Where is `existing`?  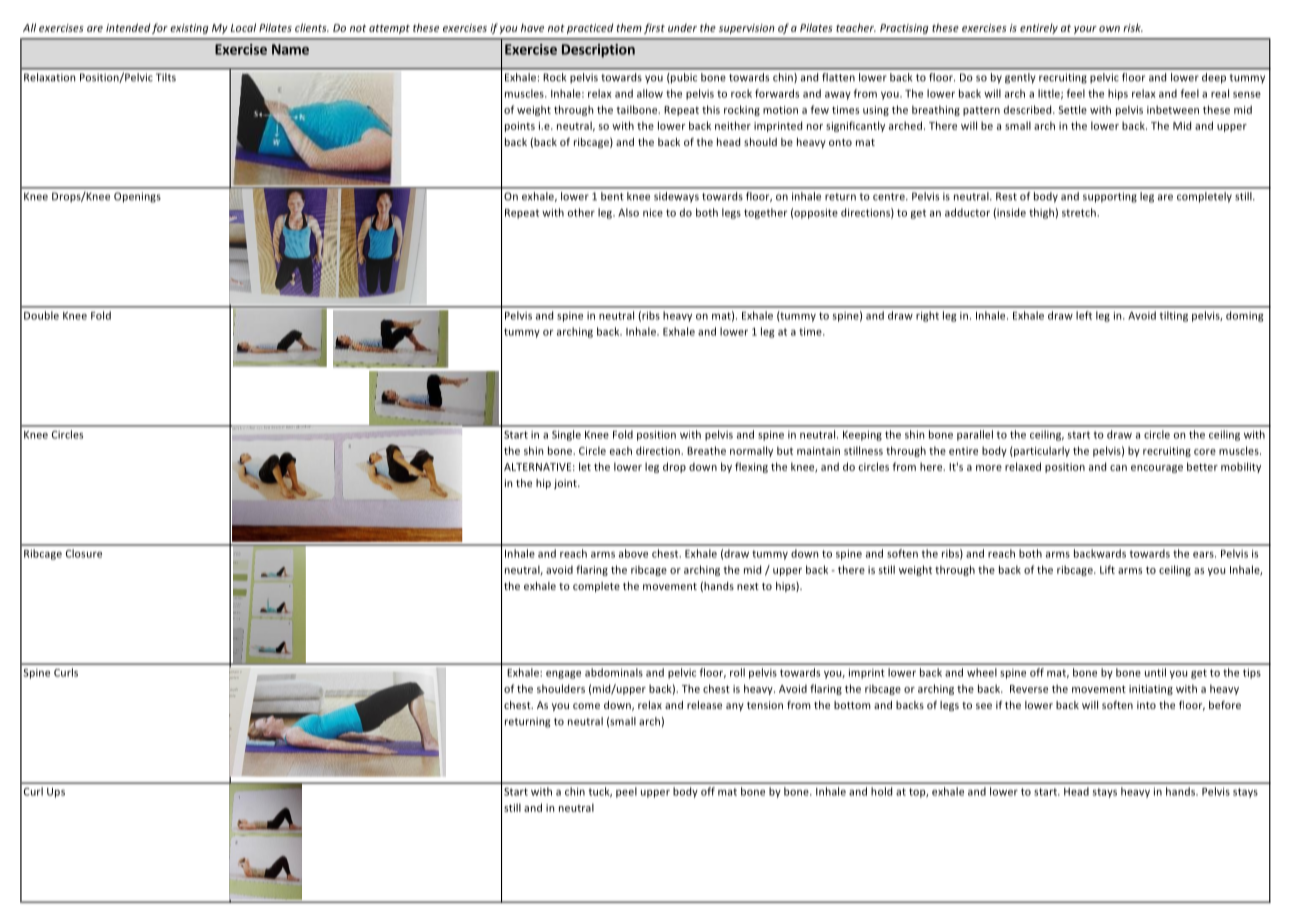
existing is located at coordinates (189, 29).
